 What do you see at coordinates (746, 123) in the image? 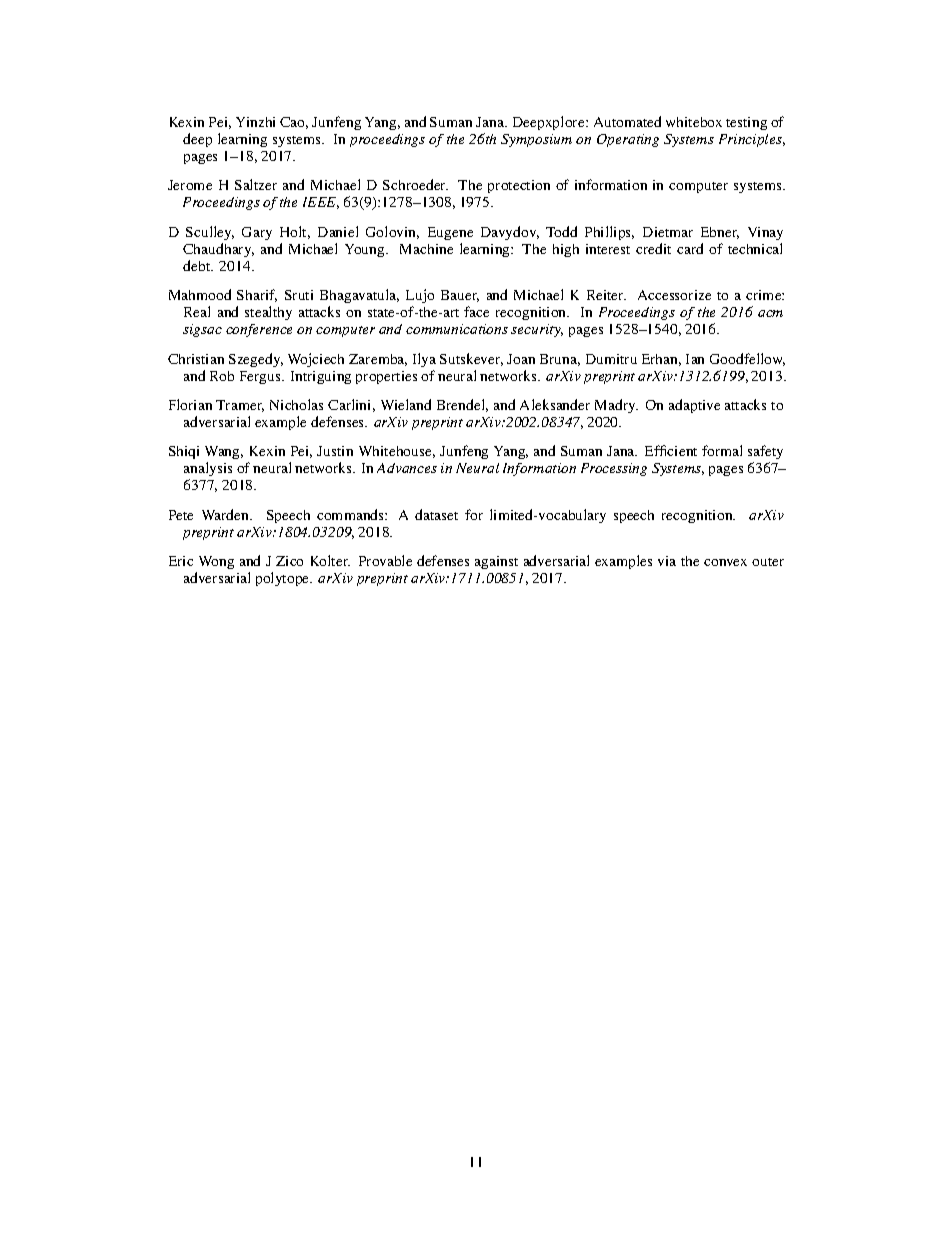
I see `testing` at bounding box center [746, 123].
